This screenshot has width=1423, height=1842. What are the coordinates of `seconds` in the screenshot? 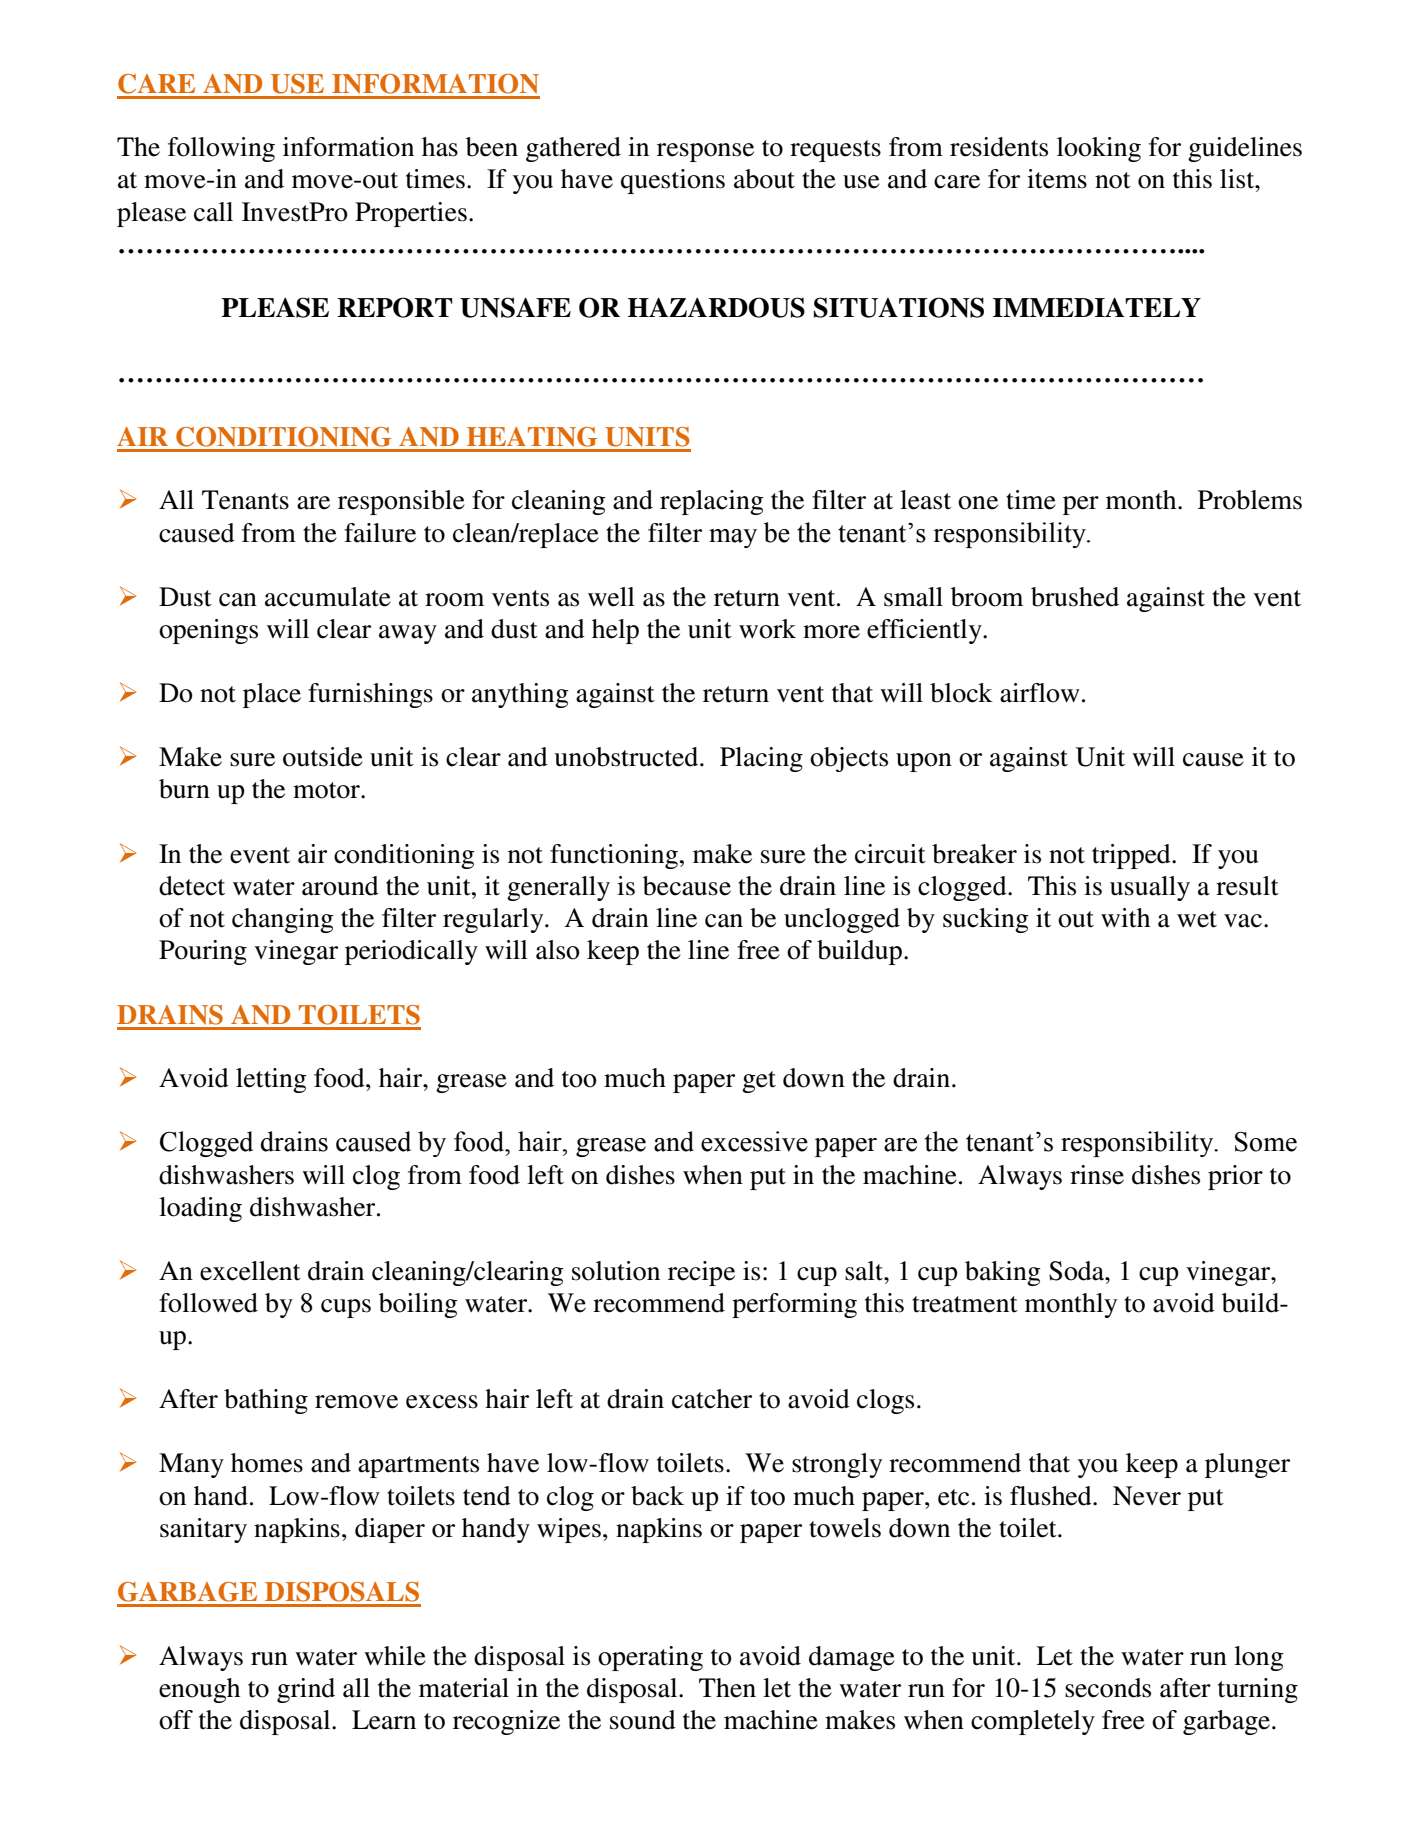 It's located at (1108, 1688).
